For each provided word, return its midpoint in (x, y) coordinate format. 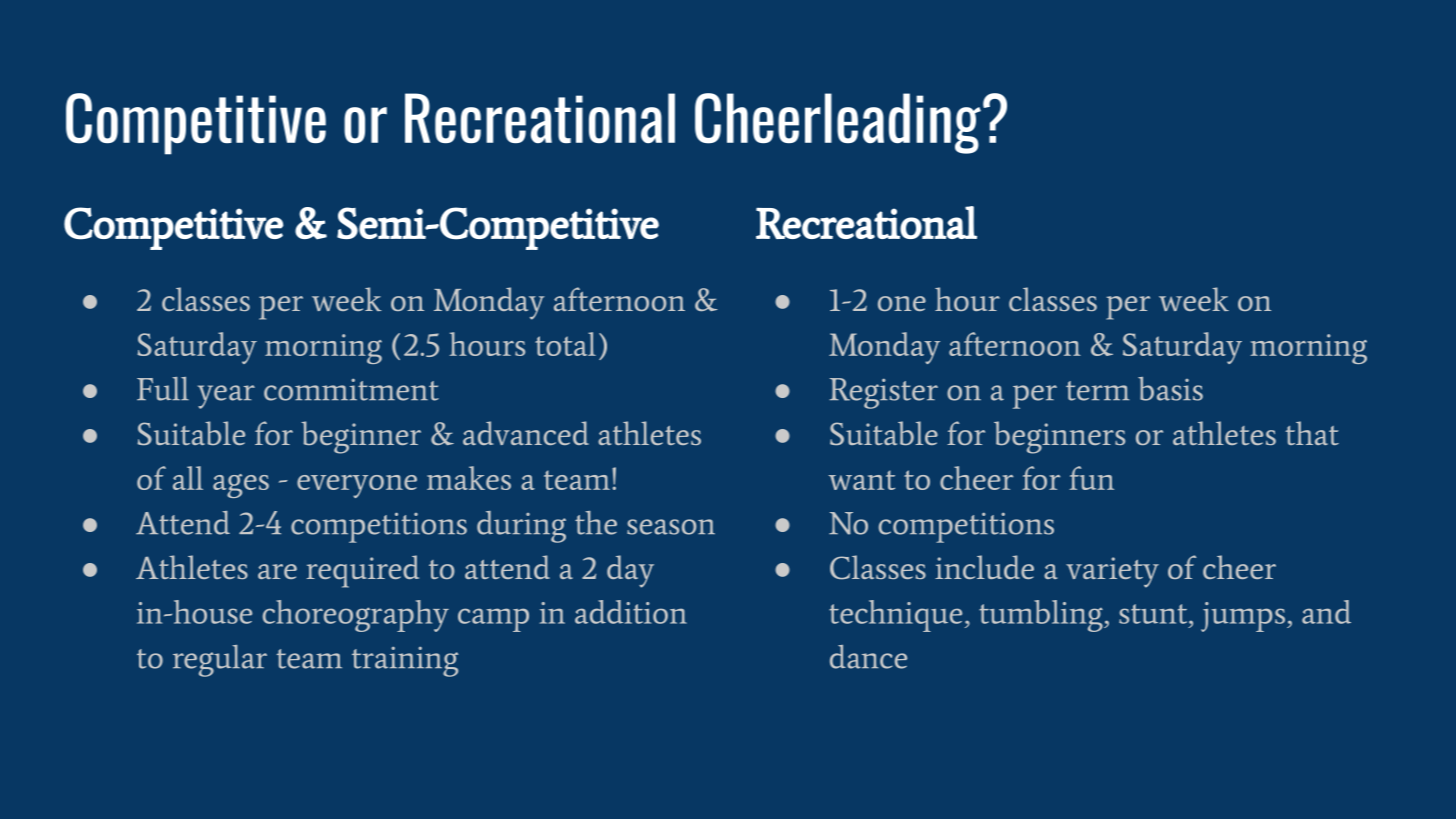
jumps (1243, 617)
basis (1170, 389)
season (671, 527)
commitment (351, 389)
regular (220, 661)
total (565, 344)
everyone (357, 486)
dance (868, 657)
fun (1091, 478)
